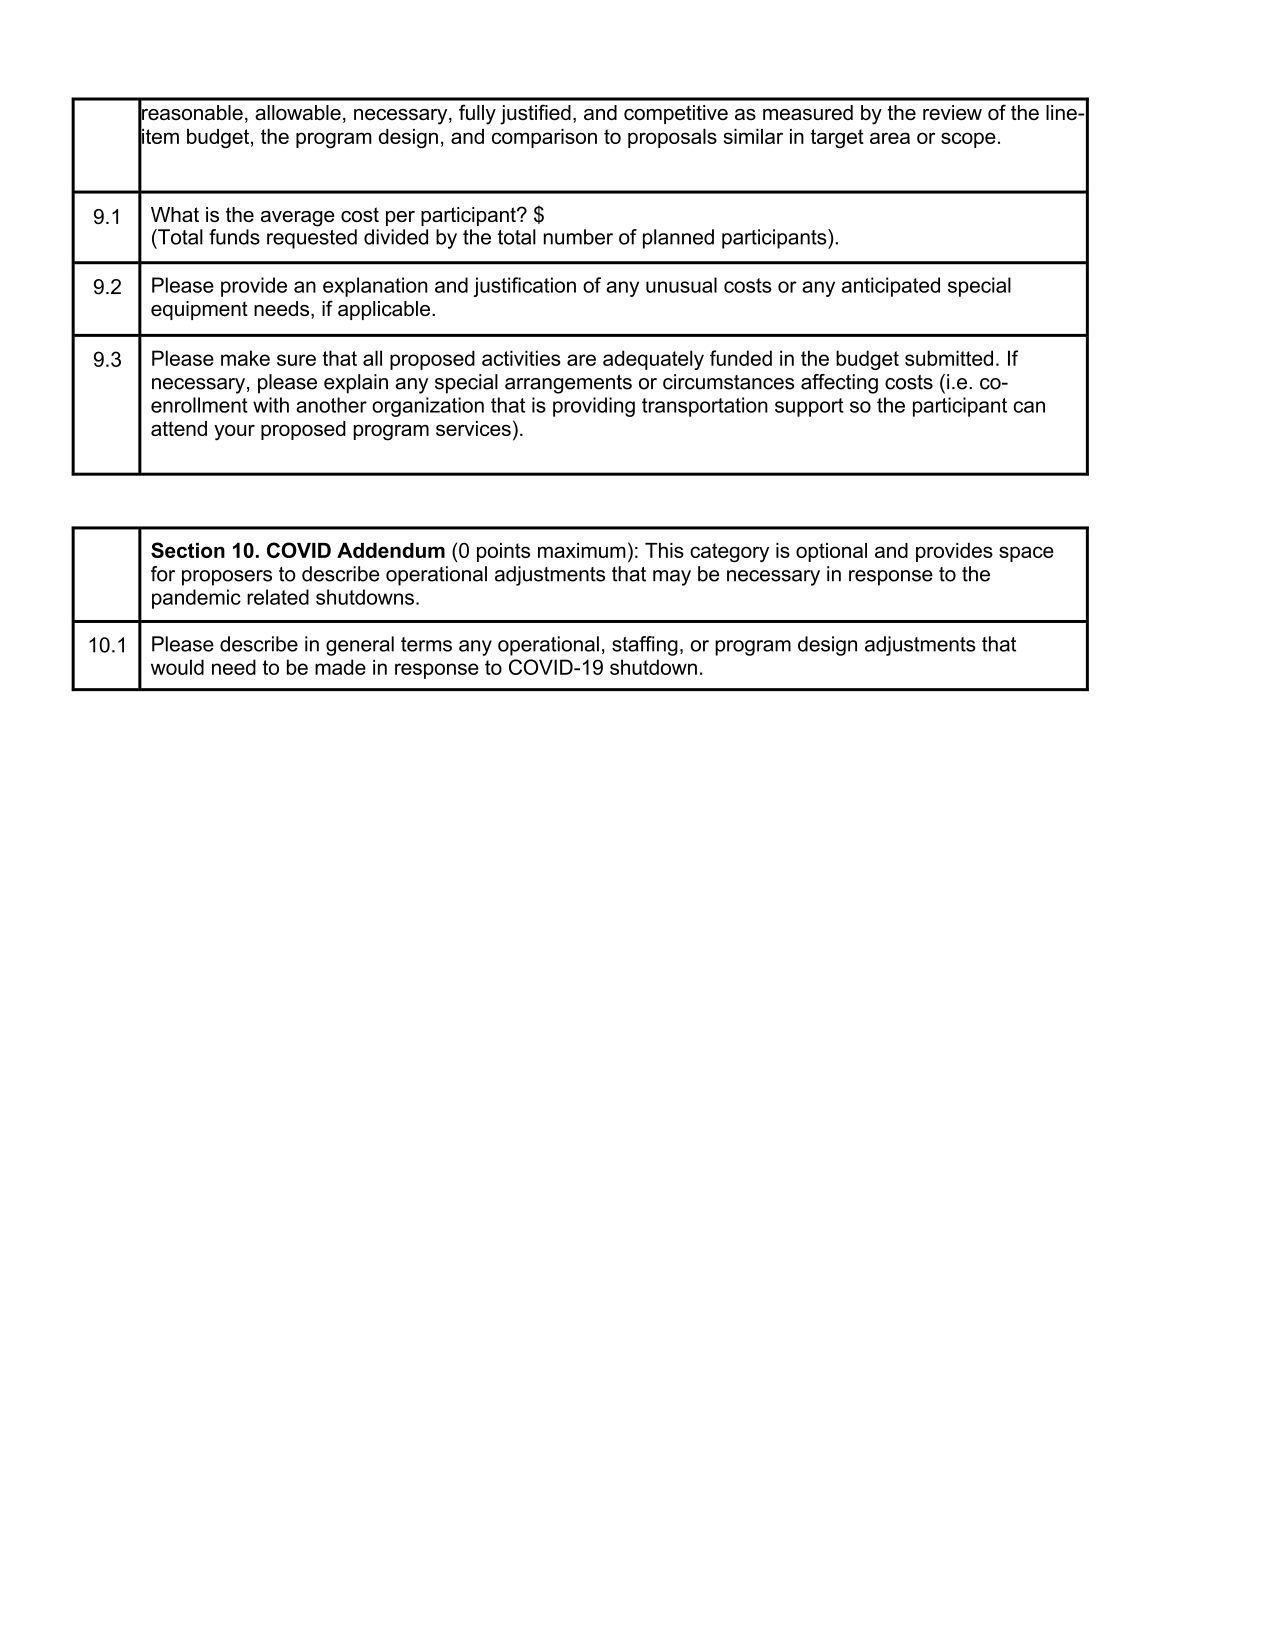 The height and width of the document is (1642, 1269). What do you see at coordinates (949, 358) in the document?
I see `submitted` at bounding box center [949, 358].
